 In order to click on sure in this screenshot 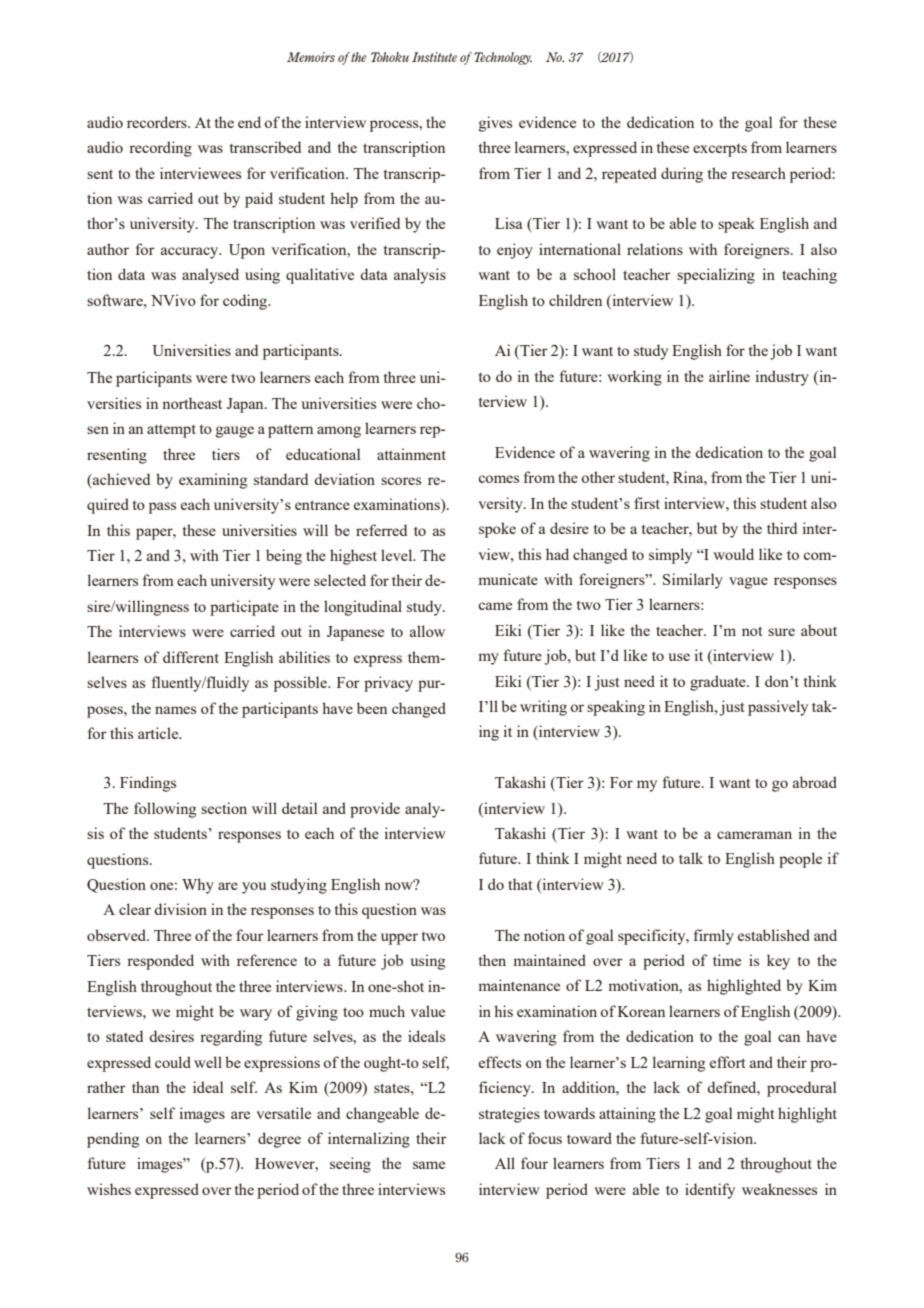, I will do `click(781, 632)`.
